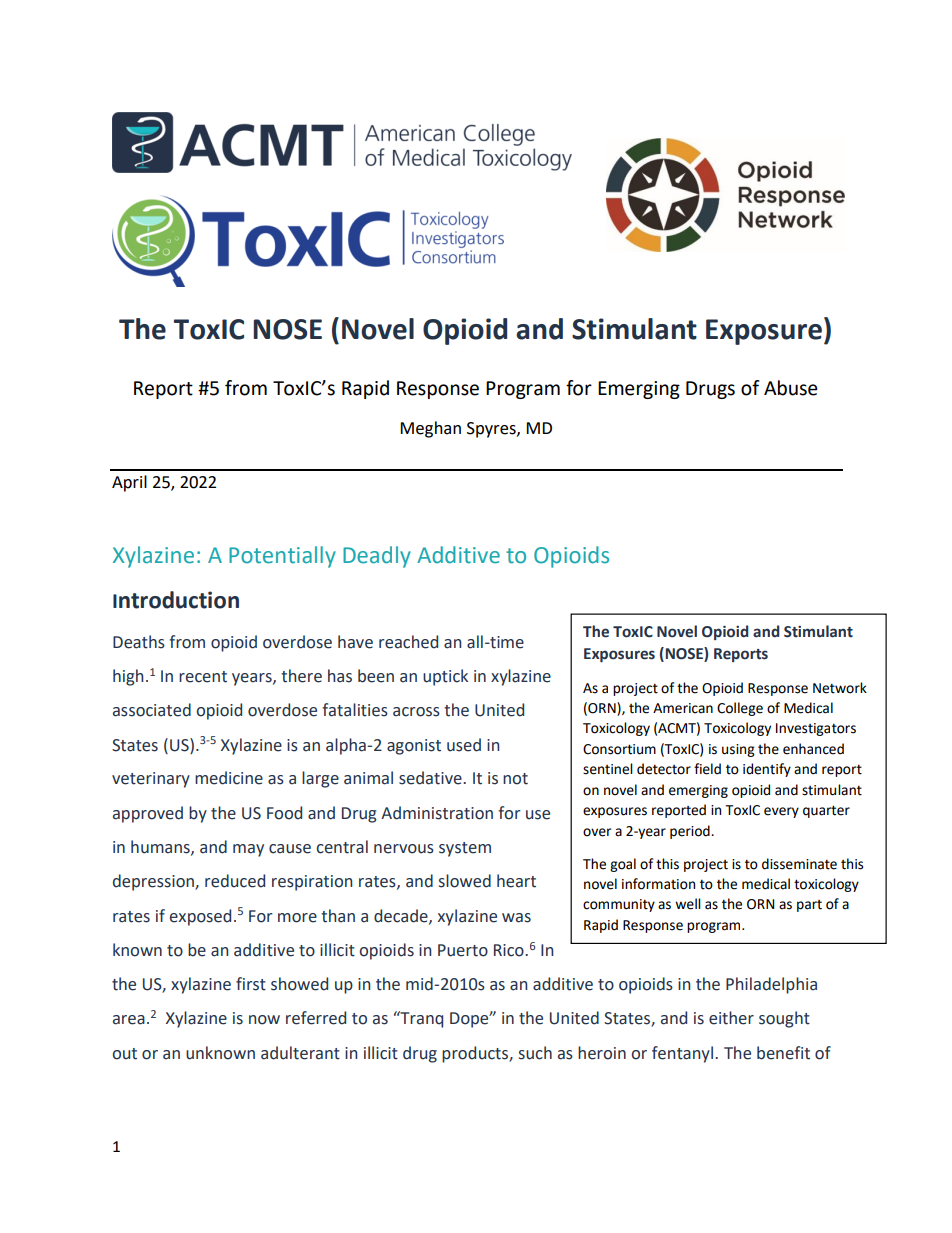 The image size is (952, 1233). I want to click on either, so click(731, 1018).
